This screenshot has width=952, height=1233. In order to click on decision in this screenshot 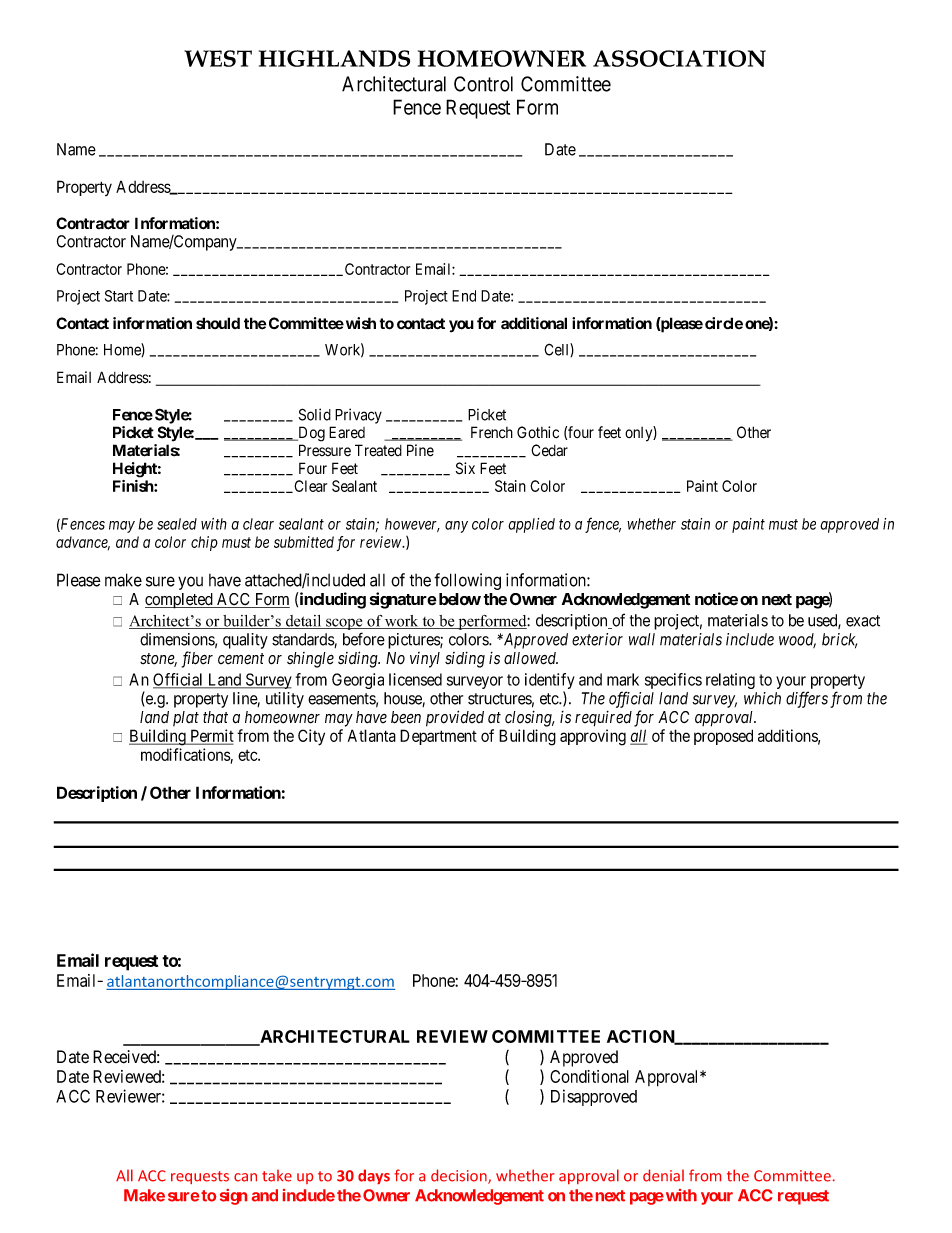, I will do `click(460, 1176)`.
